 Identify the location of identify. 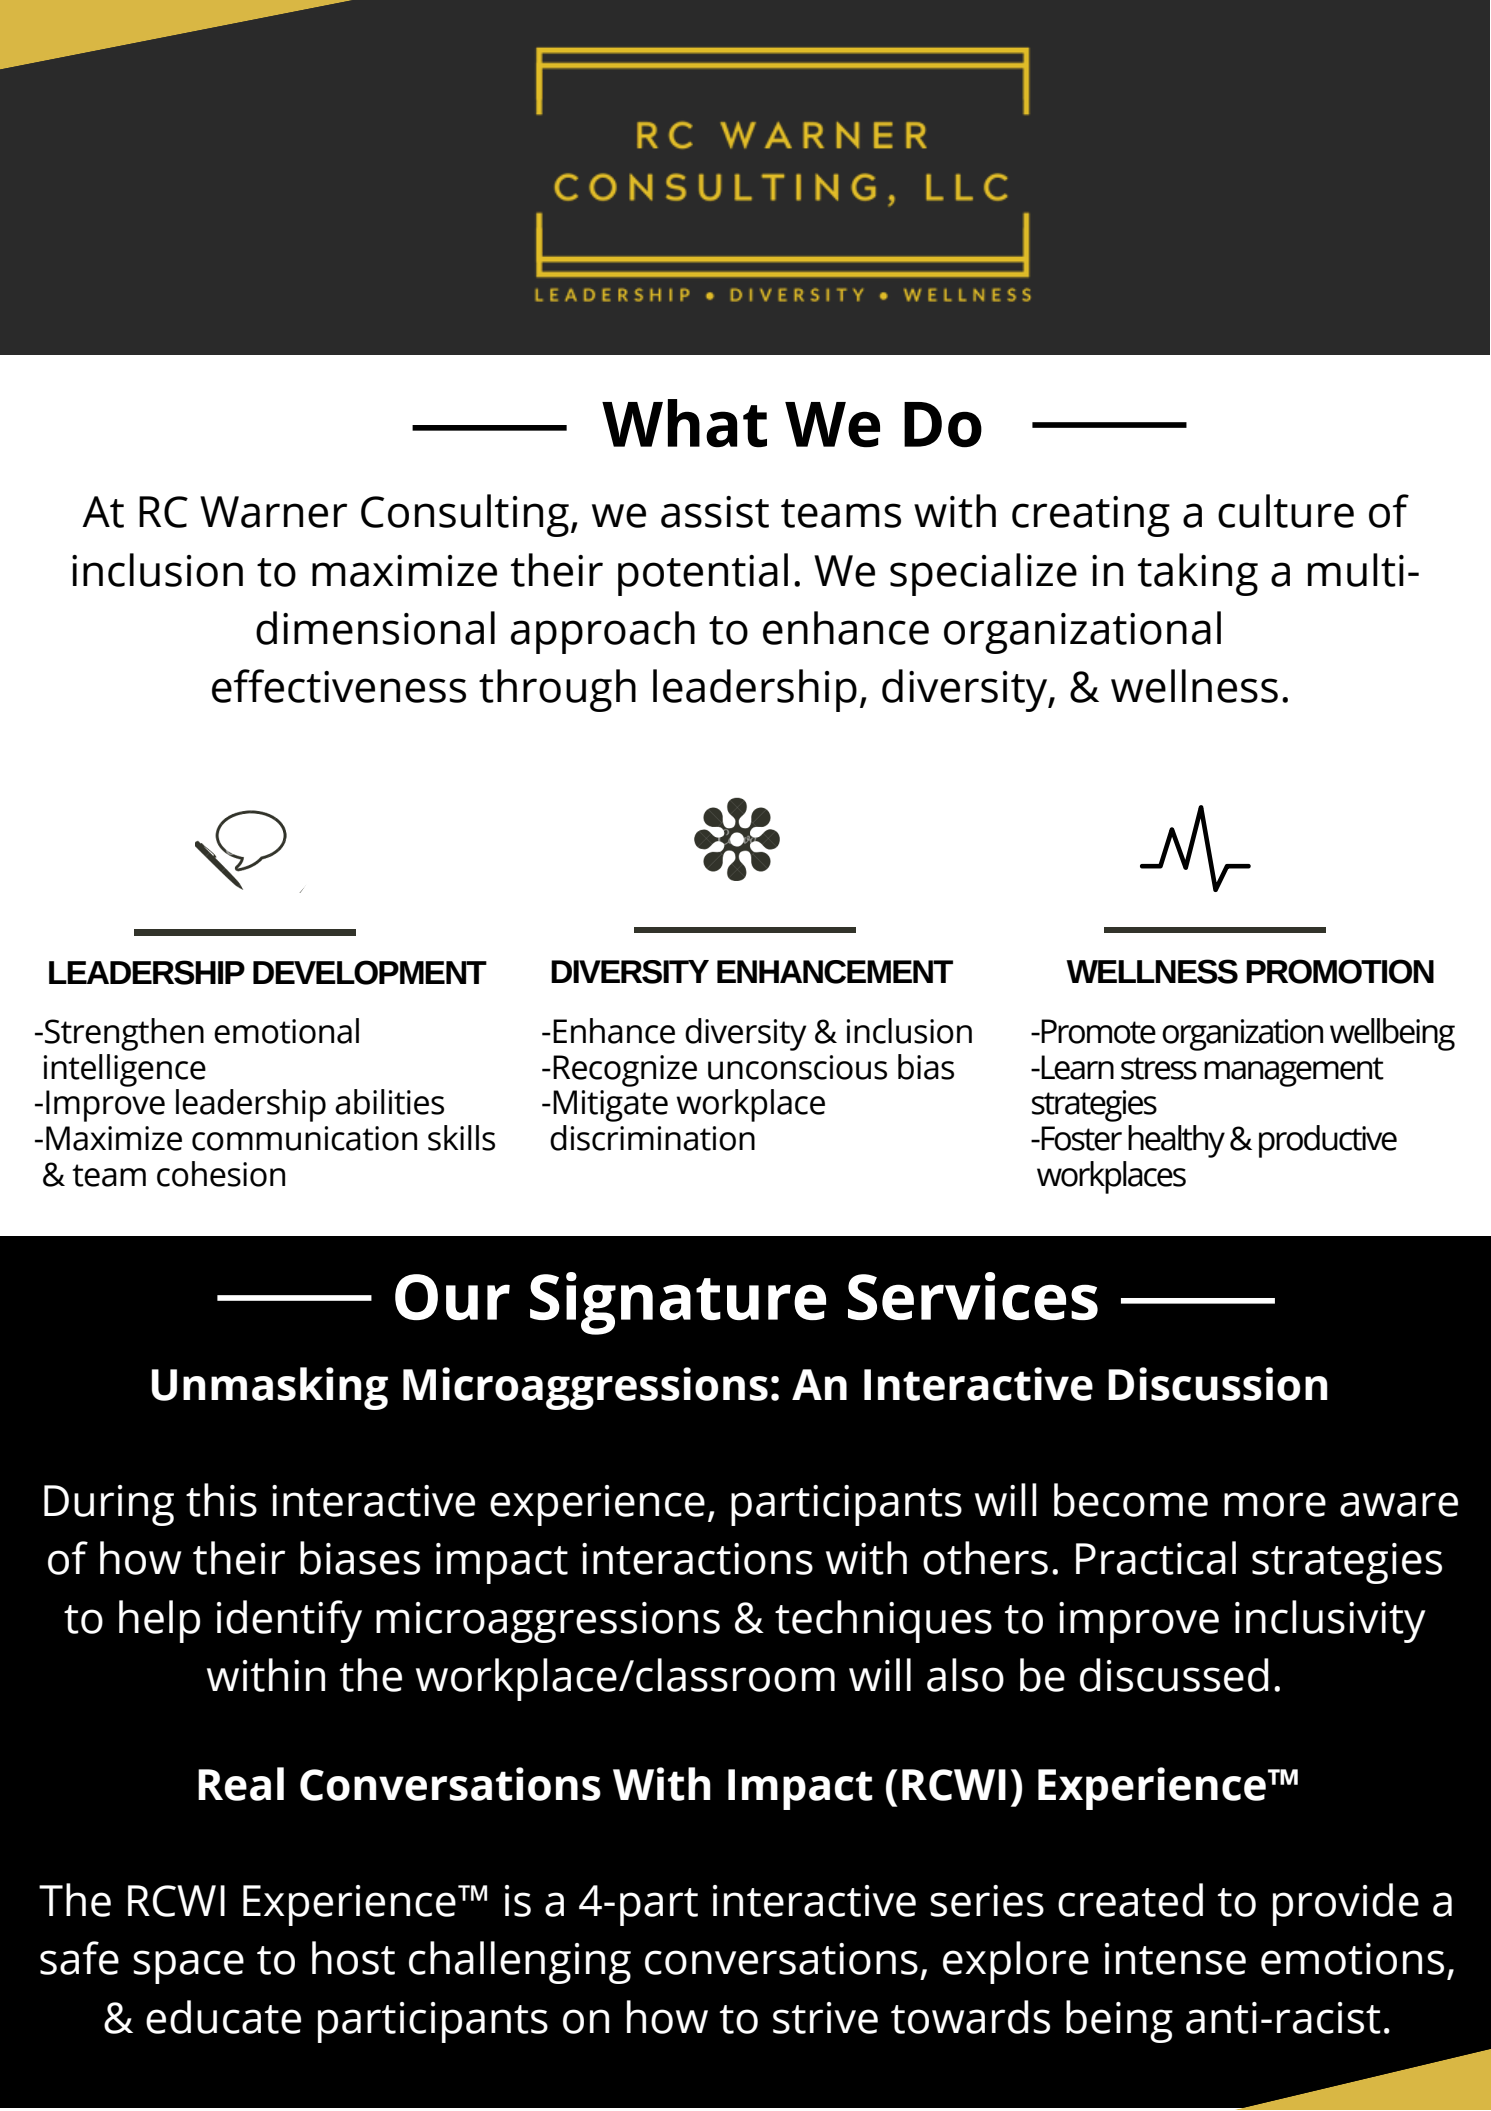
(289, 1621).
